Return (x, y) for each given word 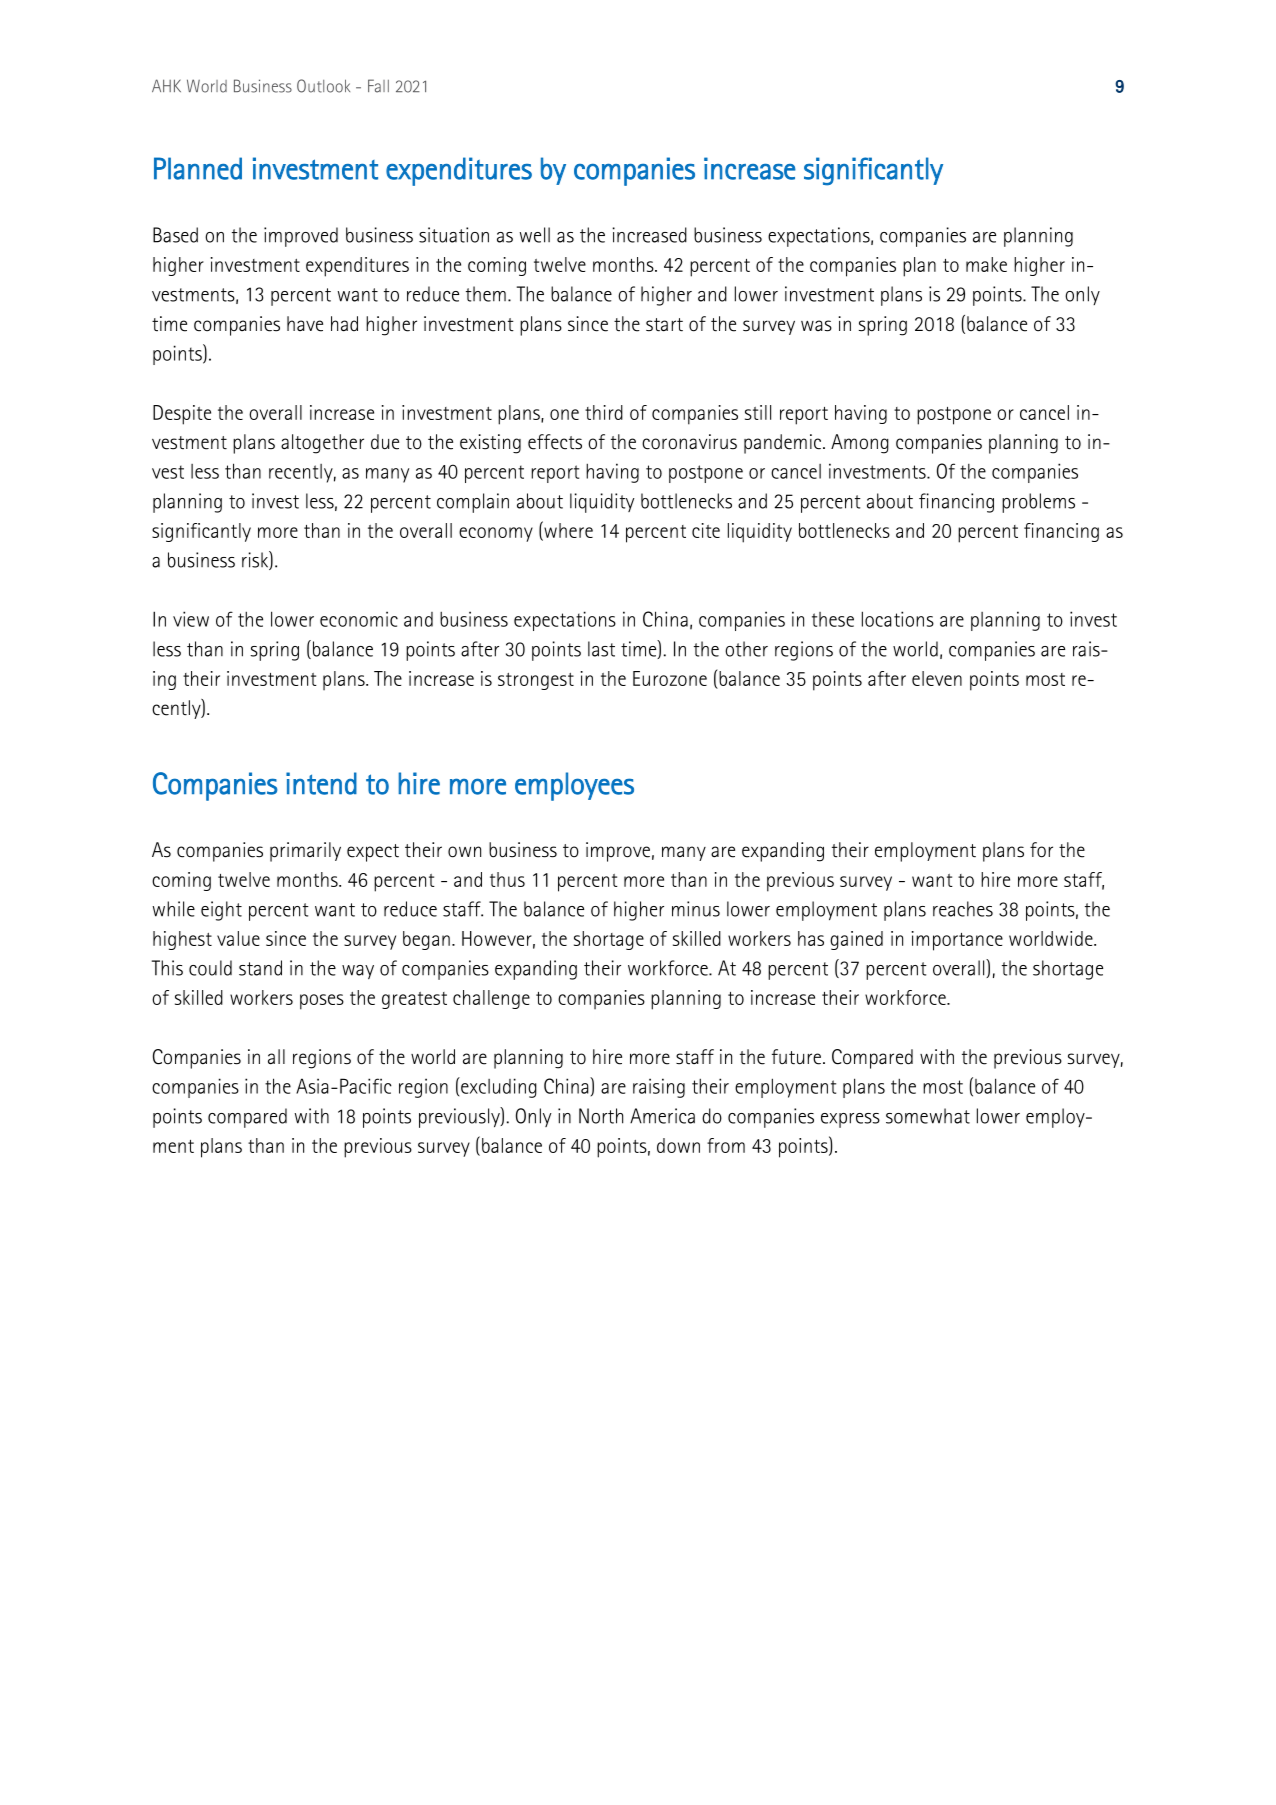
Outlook (323, 86)
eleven (937, 678)
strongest (536, 681)
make (986, 264)
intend (321, 783)
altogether (322, 444)
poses (322, 1002)
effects (555, 442)
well (535, 235)
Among (860, 444)
